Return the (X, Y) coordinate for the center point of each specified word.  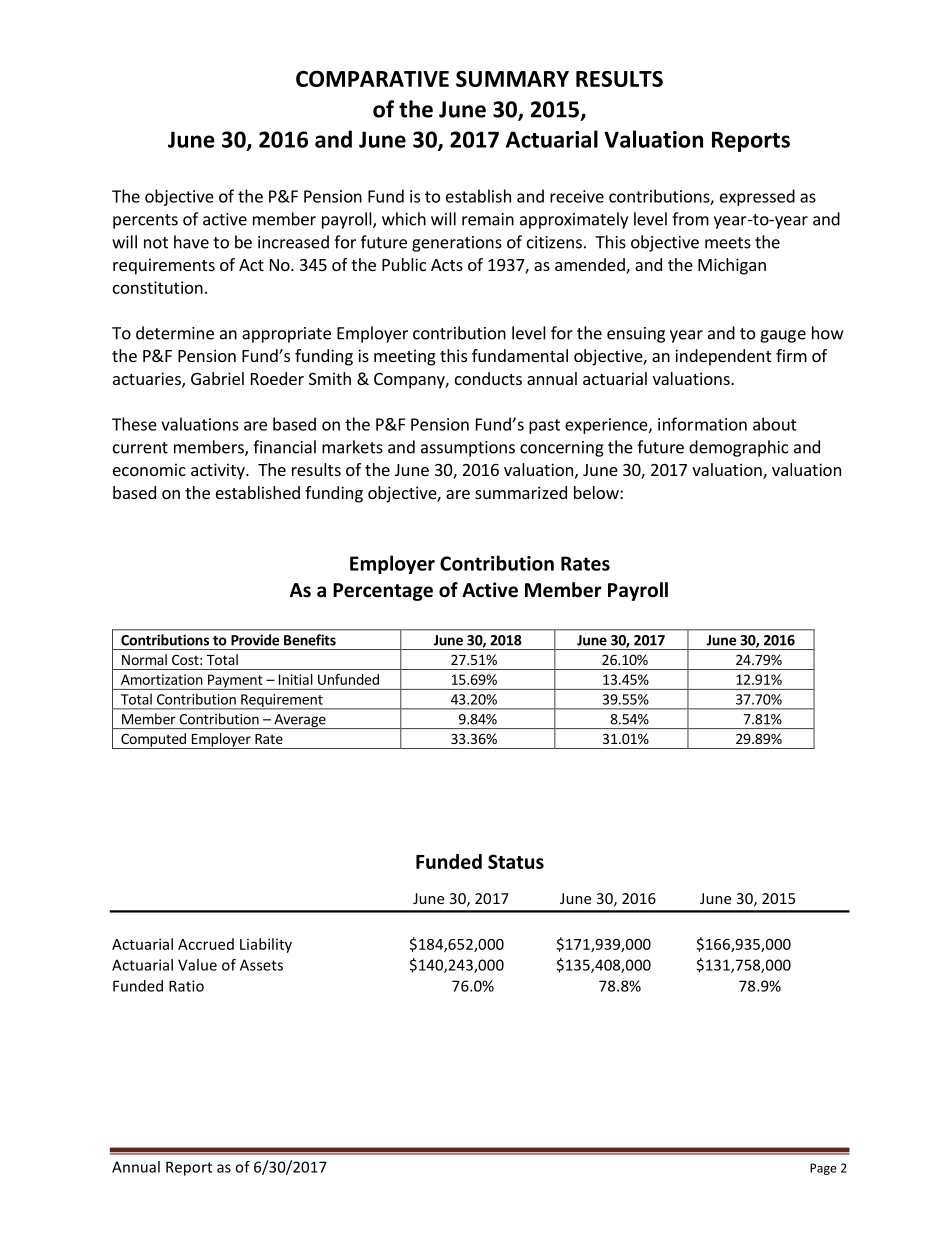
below (597, 492)
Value (197, 965)
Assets (261, 965)
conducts (488, 378)
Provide (255, 640)
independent (723, 357)
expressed (757, 197)
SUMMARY (512, 78)
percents (145, 221)
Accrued (206, 944)
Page (823, 1169)
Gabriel (217, 378)
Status (516, 861)
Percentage (383, 592)
